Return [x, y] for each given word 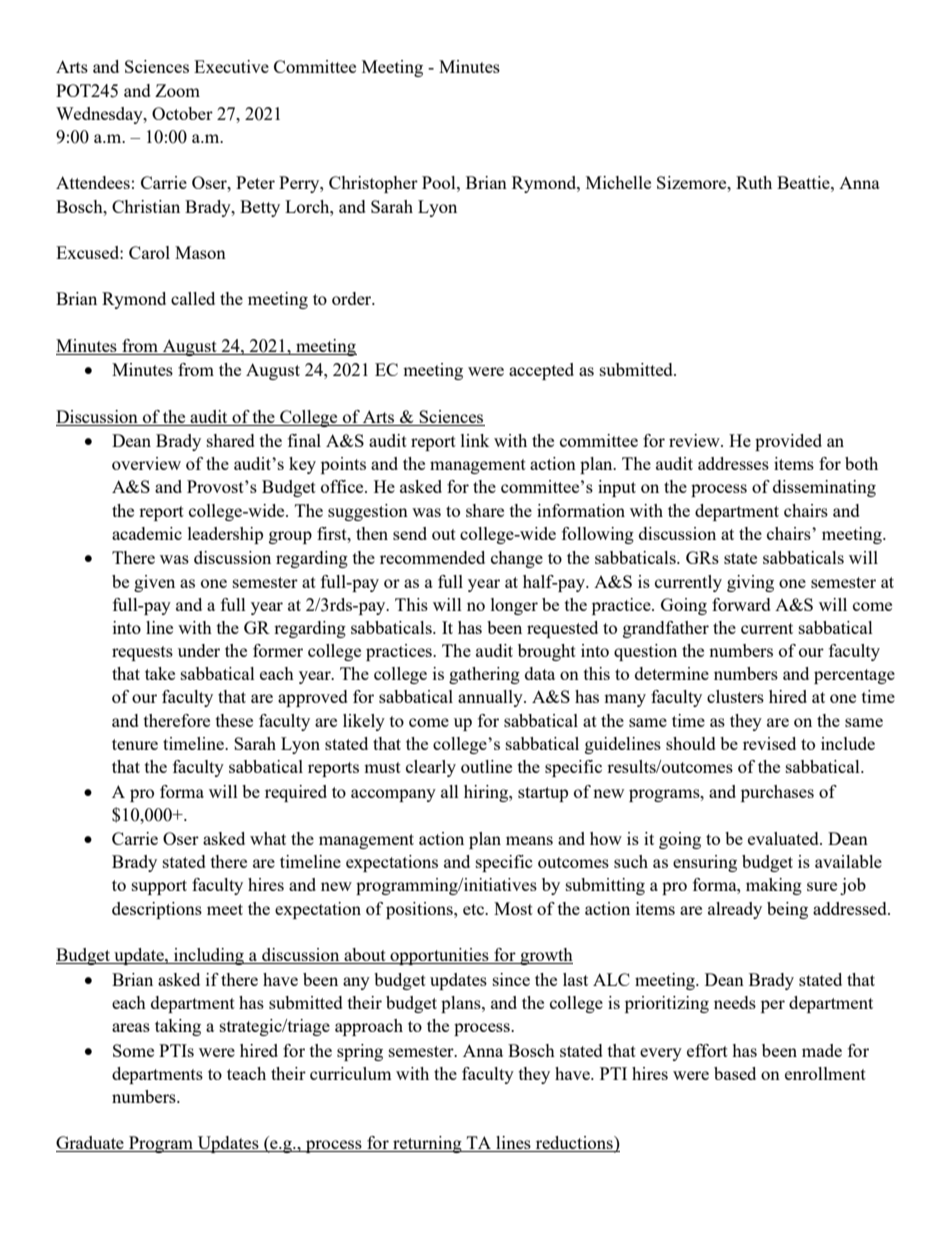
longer [514, 606]
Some [133, 1050]
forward [741, 604]
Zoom [177, 90]
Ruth [754, 182]
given [154, 583]
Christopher [373, 184]
